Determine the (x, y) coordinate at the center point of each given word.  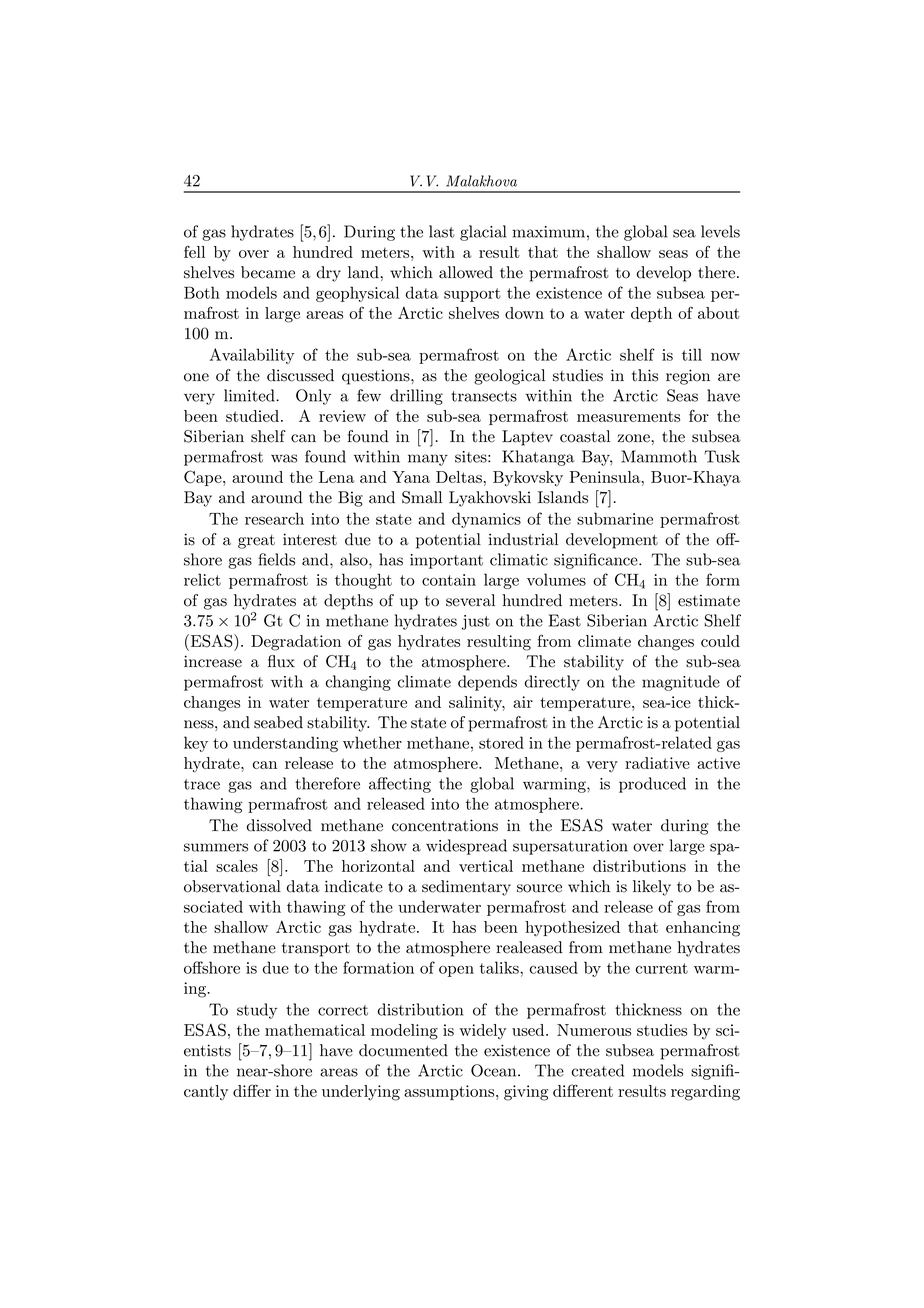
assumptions (449, 1092)
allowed (466, 272)
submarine (615, 518)
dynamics (486, 520)
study (257, 1011)
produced (652, 785)
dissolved (279, 825)
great (256, 542)
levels (720, 231)
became (268, 272)
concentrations (445, 825)
